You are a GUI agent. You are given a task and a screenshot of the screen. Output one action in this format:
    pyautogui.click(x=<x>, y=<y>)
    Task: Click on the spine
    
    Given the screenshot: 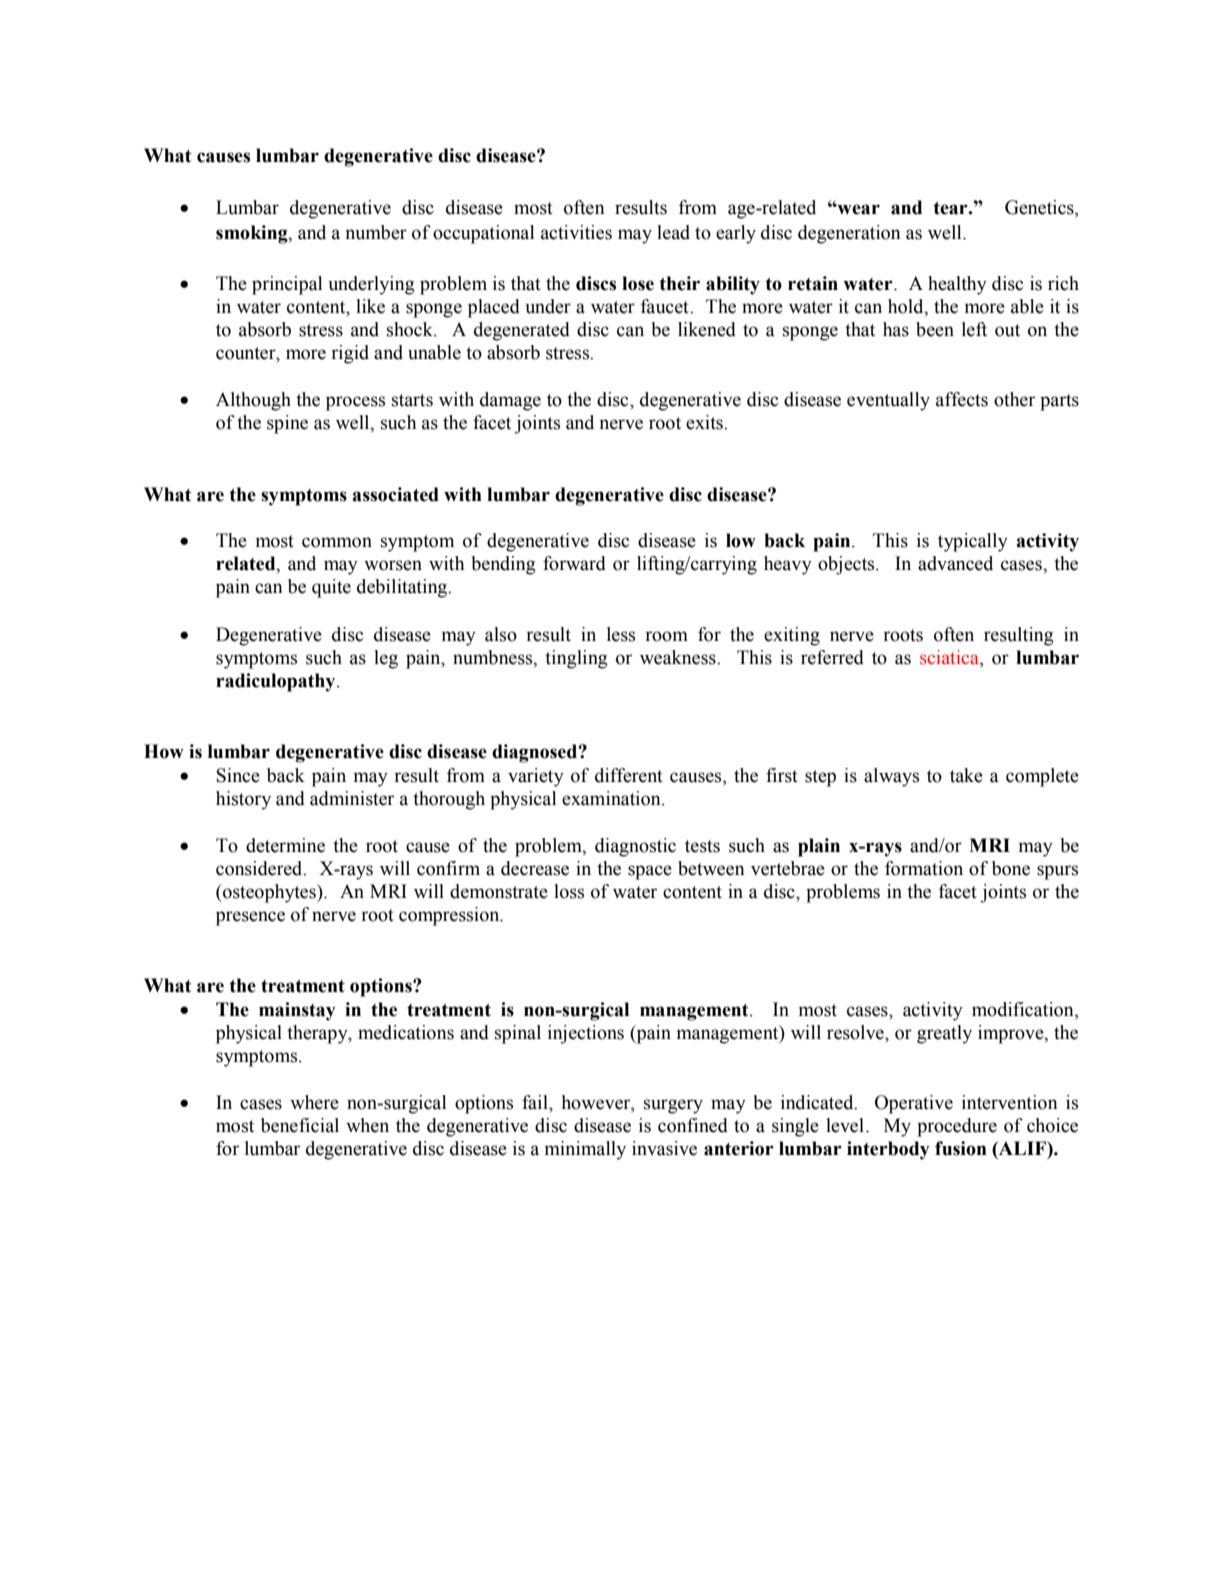 What is the action you would take?
    pyautogui.click(x=287, y=424)
